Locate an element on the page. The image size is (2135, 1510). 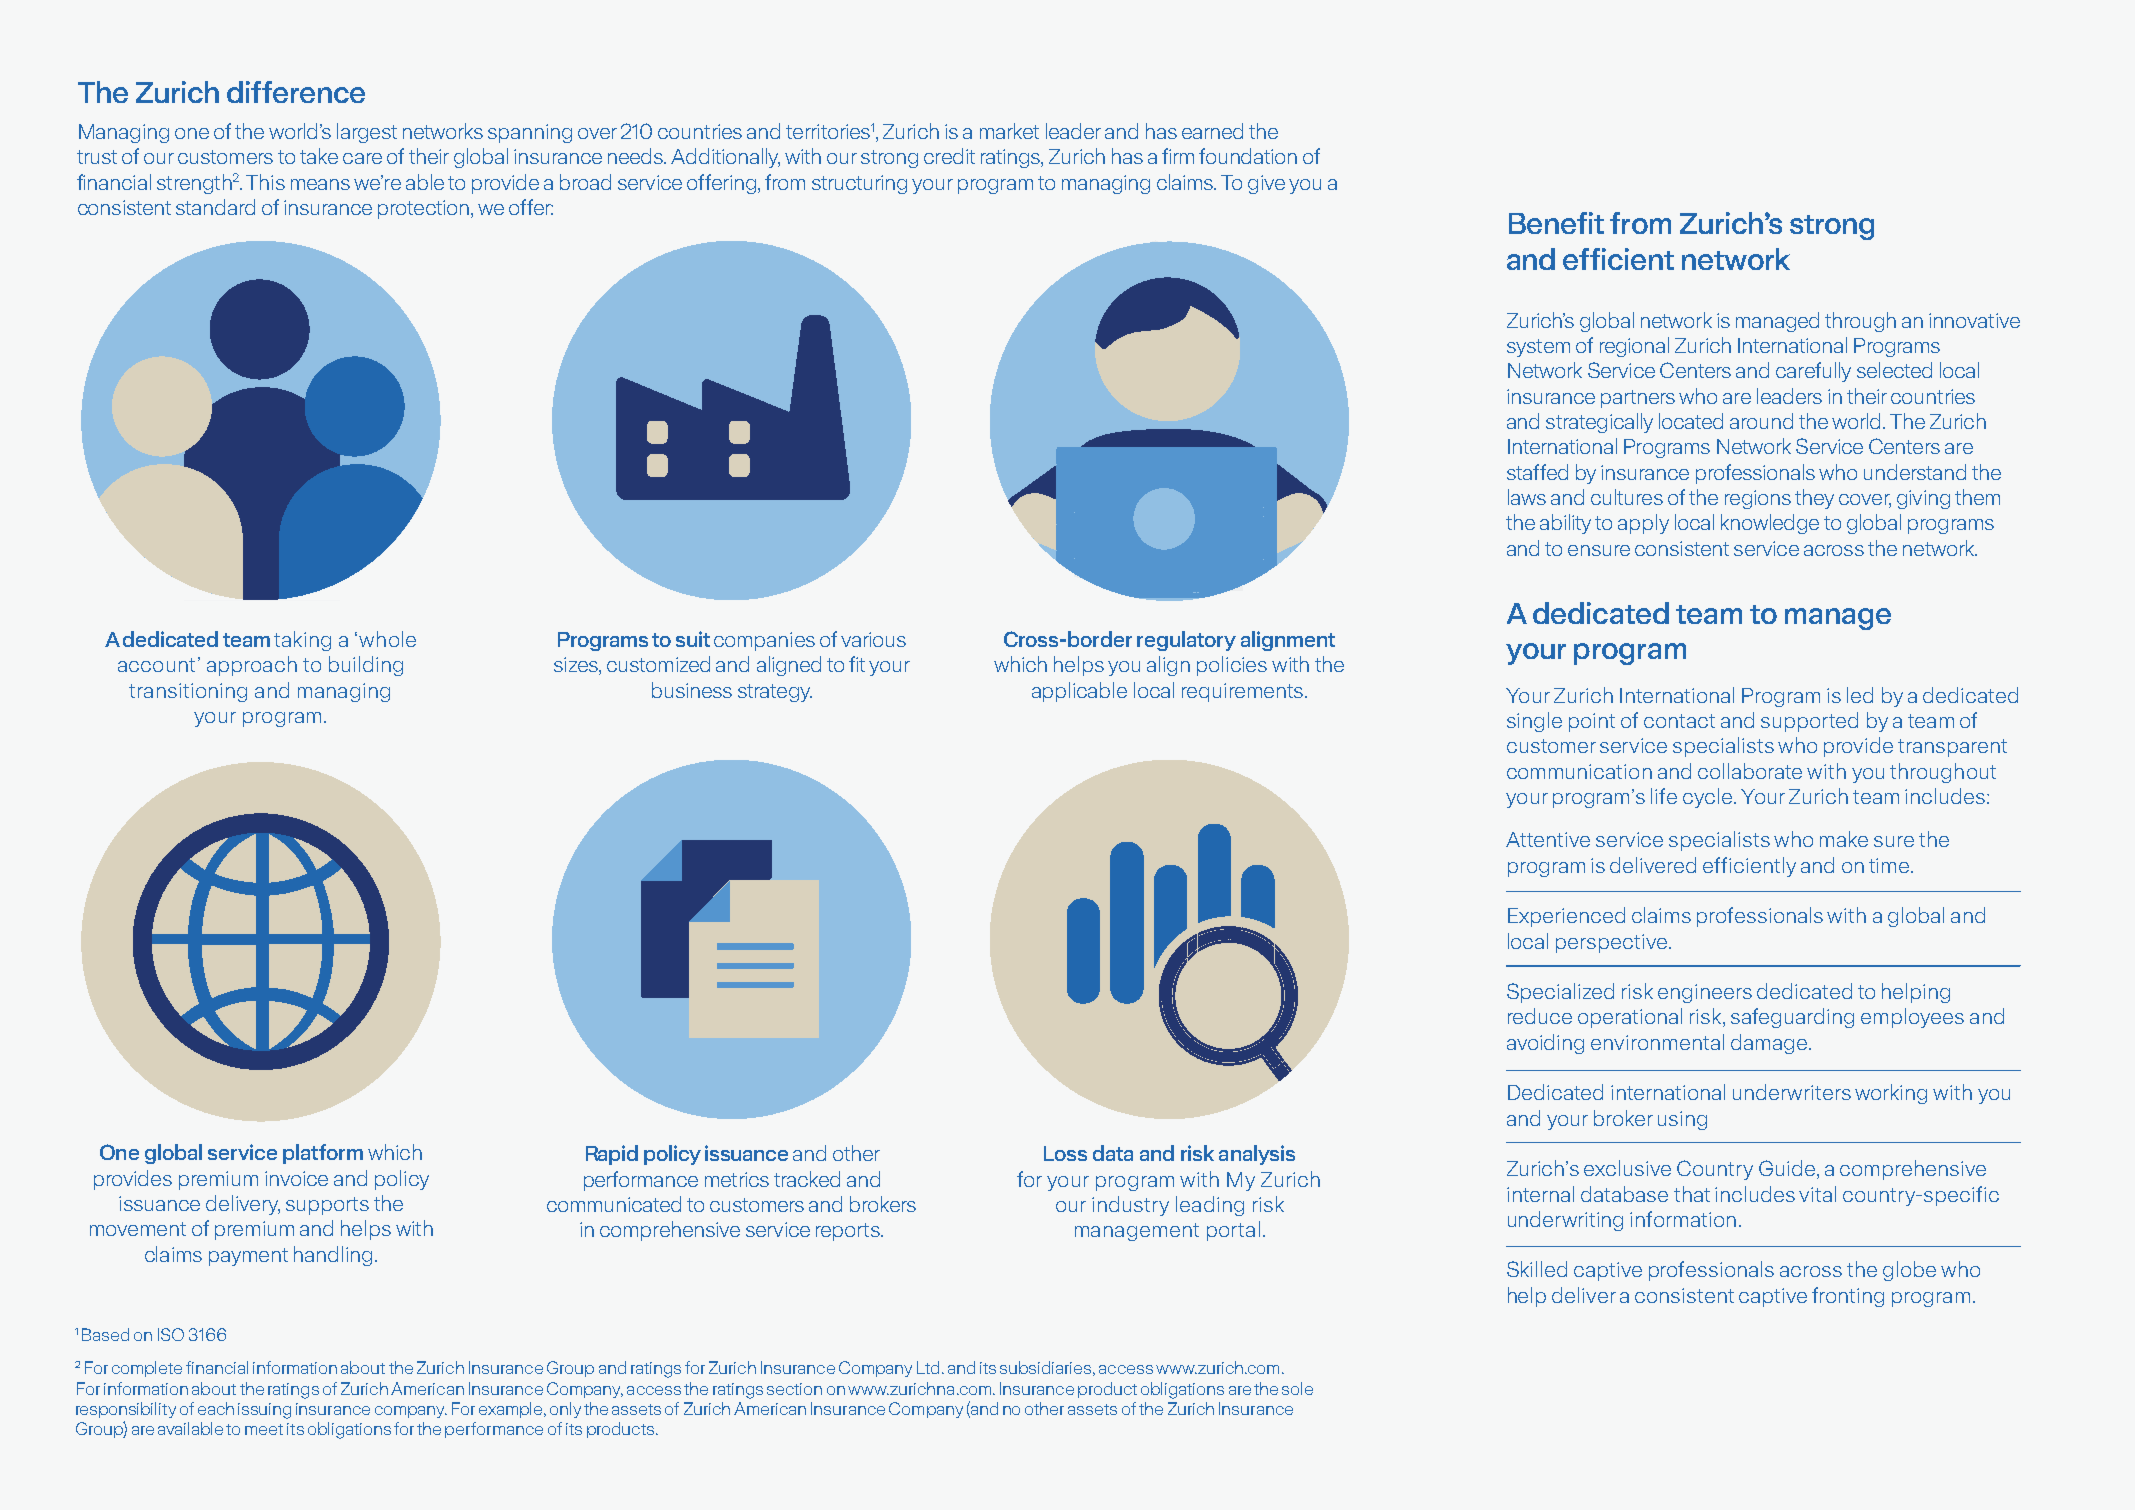
platform is located at coordinates (323, 1154).
